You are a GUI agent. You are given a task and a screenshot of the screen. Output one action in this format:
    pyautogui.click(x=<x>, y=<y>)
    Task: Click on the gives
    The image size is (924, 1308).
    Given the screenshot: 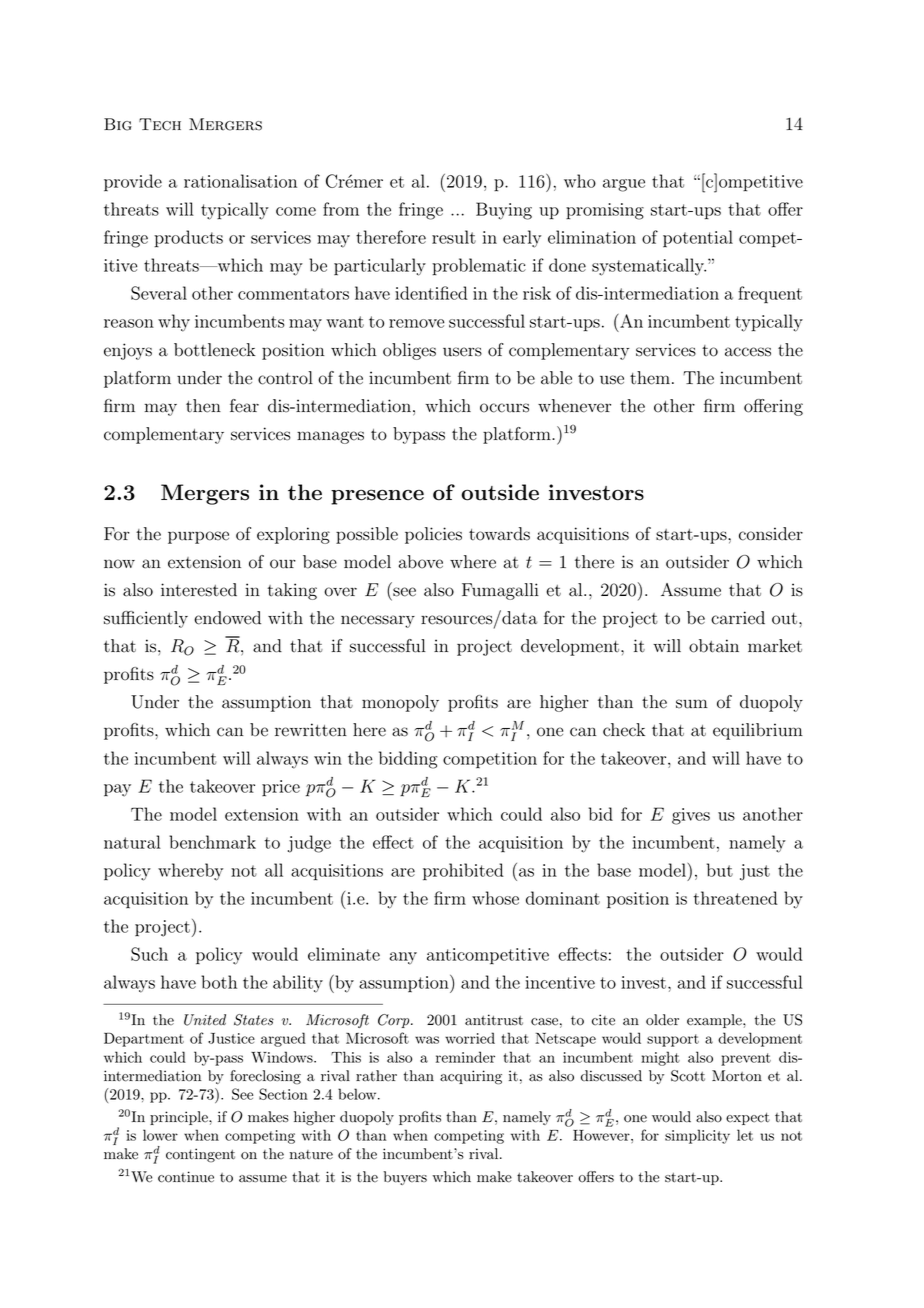 What is the action you would take?
    pyautogui.click(x=691, y=816)
